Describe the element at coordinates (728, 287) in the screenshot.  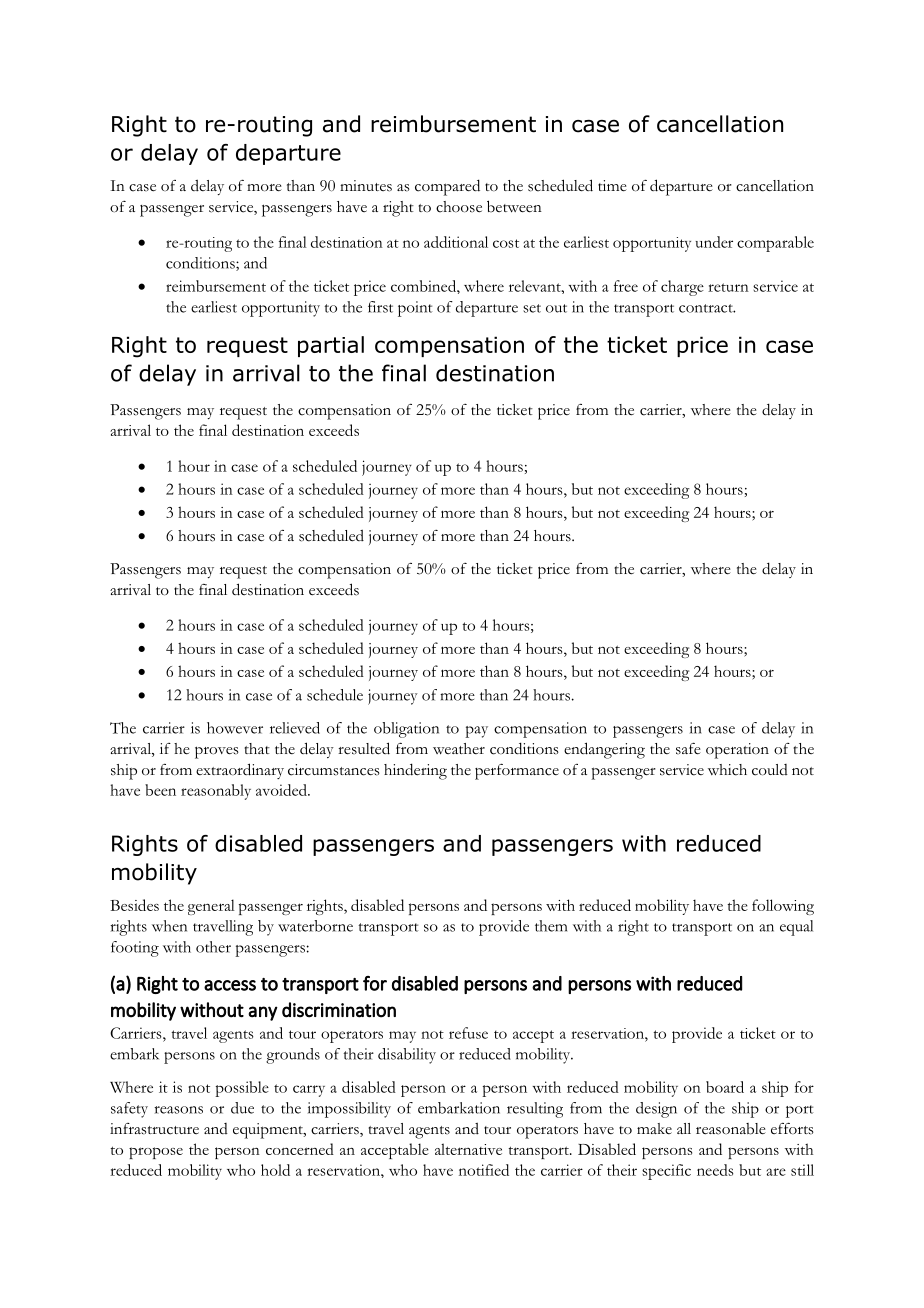
I see `return` at that location.
